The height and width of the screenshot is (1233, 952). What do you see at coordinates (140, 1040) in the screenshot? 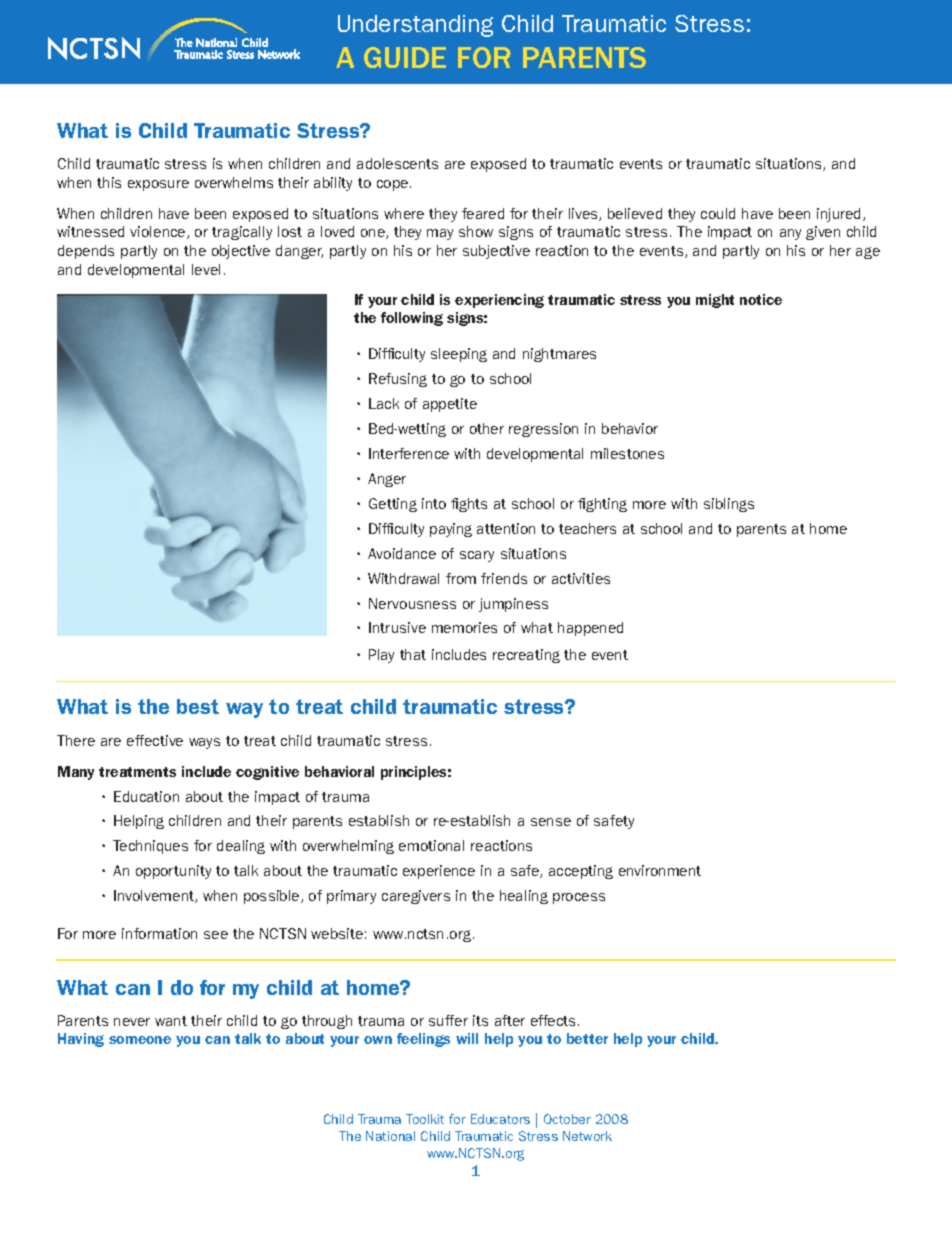
I see `someone` at bounding box center [140, 1040].
